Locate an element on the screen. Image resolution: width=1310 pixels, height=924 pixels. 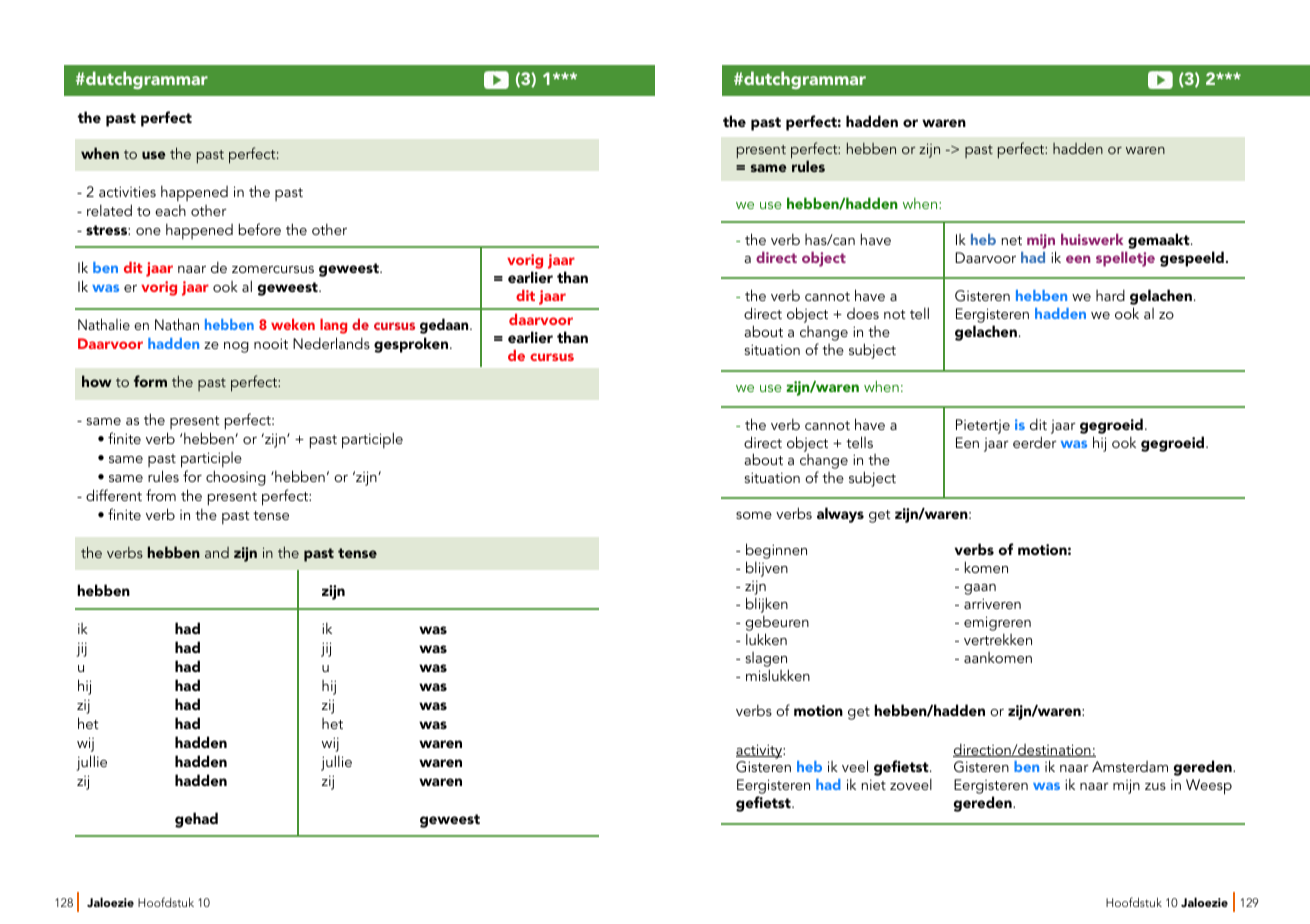
net is located at coordinates (1011, 240).
